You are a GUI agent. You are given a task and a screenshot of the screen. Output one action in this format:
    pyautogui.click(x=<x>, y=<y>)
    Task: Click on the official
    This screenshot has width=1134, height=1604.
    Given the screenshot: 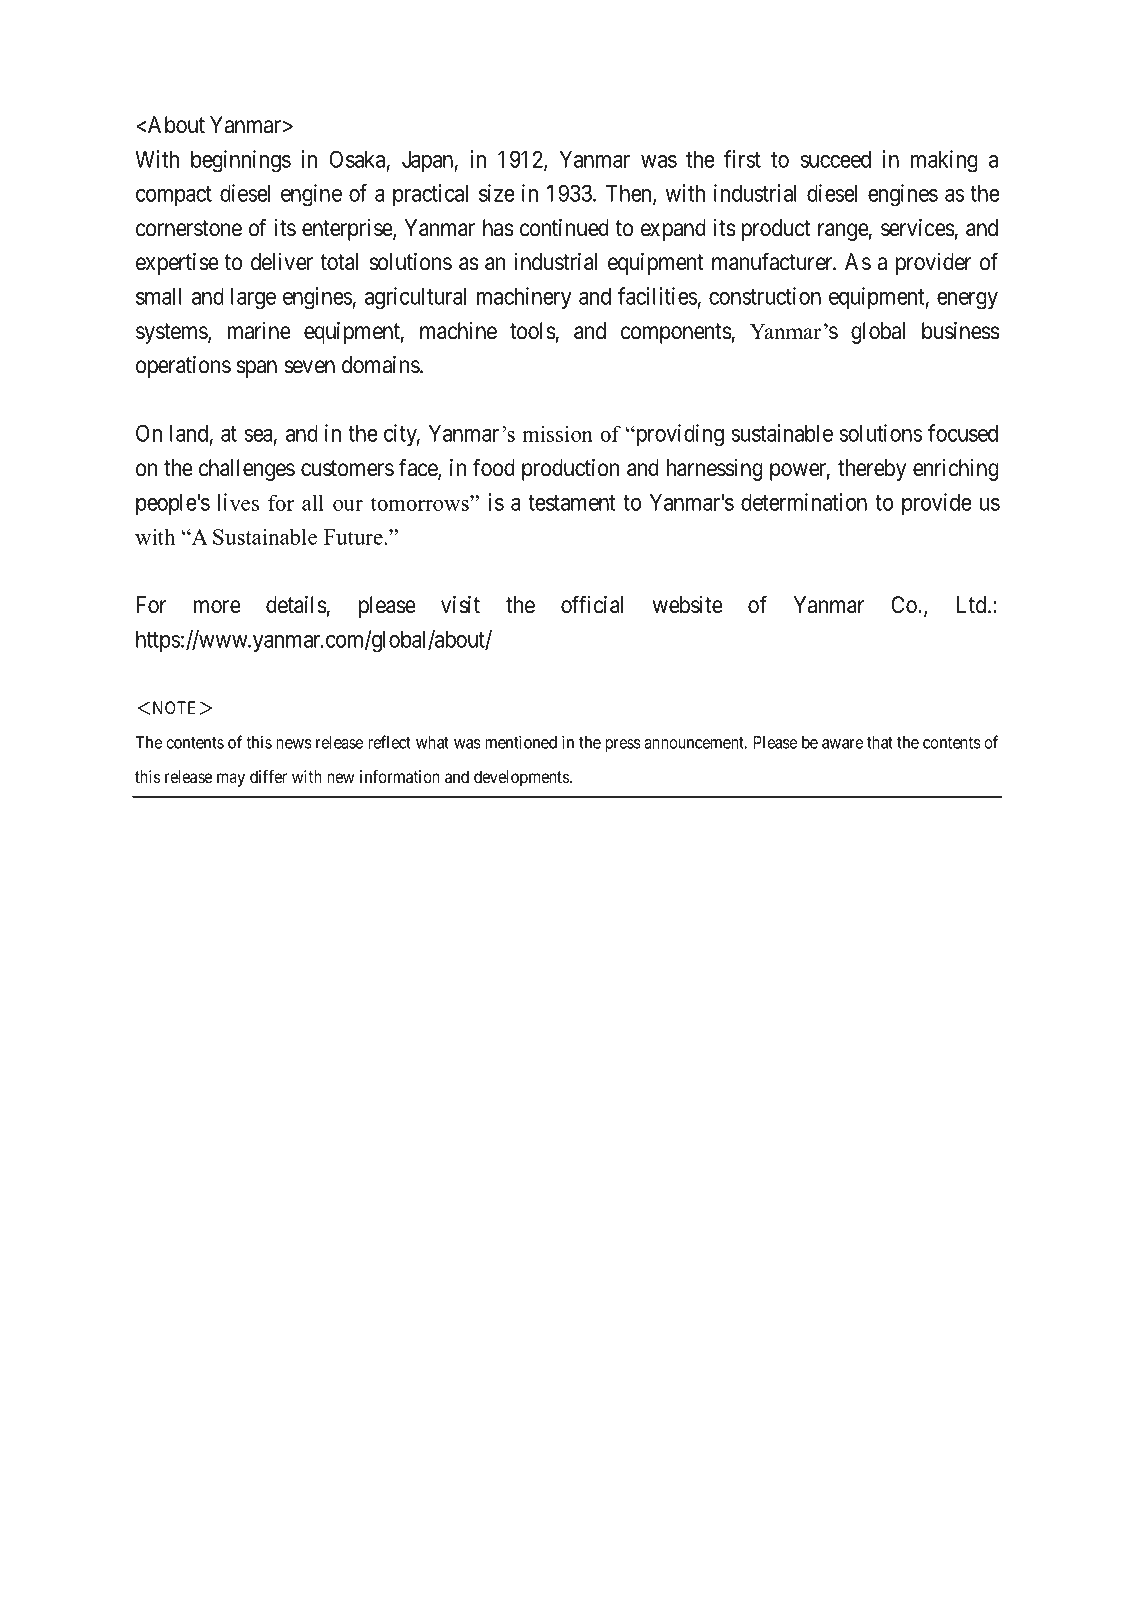 What is the action you would take?
    pyautogui.click(x=592, y=604)
